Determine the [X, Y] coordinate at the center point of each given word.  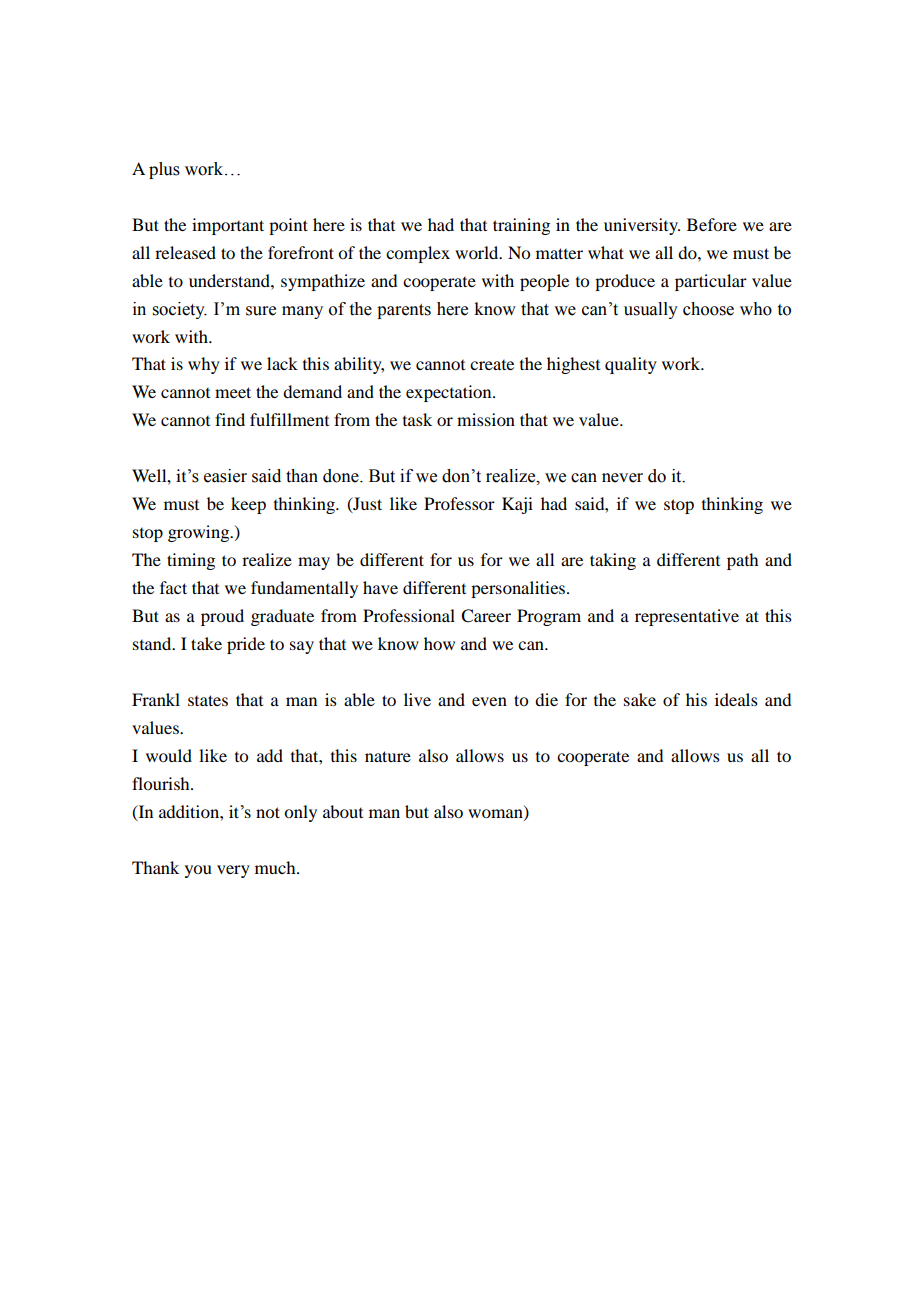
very [233, 871]
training [521, 226]
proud [222, 617]
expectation [450, 393]
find [230, 419]
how [439, 643]
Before [712, 224]
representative [687, 617]
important [228, 226]
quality [631, 365]
